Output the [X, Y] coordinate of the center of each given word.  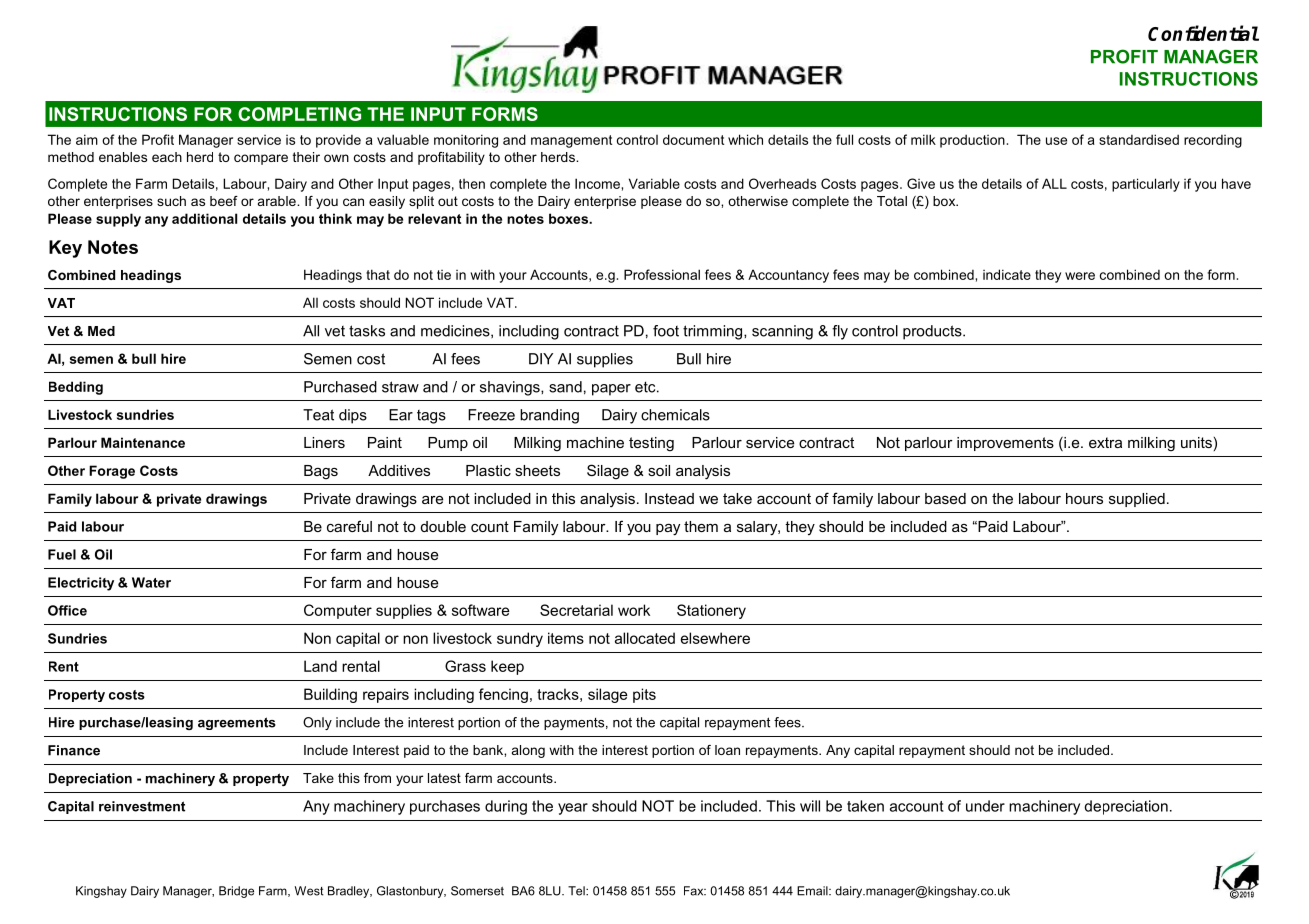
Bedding [76, 388]
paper [611, 390]
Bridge [236, 892]
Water [151, 582]
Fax [695, 891]
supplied [1137, 500]
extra [1105, 442]
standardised [1139, 139]
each [167, 157]
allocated [645, 638]
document [693, 139]
